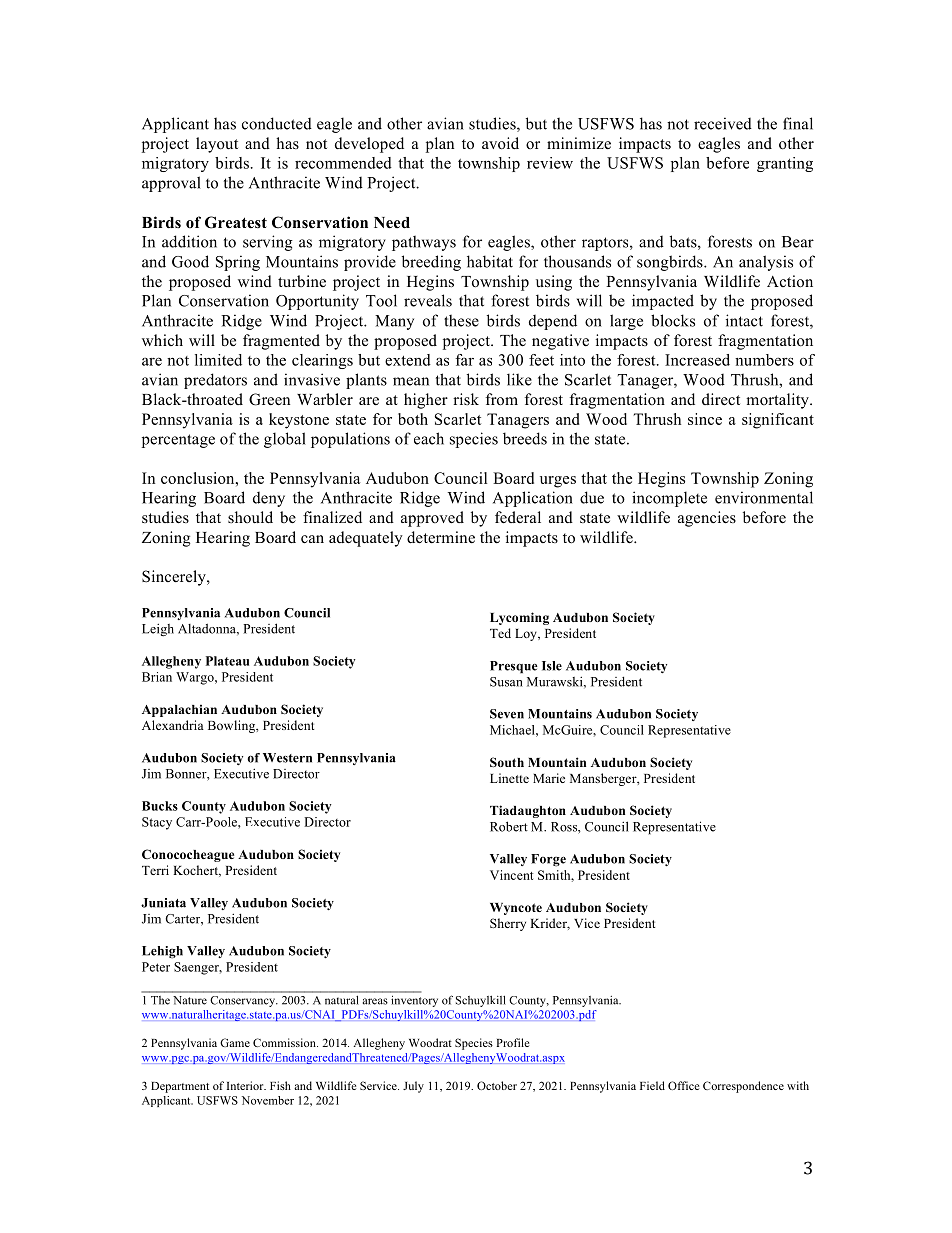  What do you see at coordinates (500, 143) in the page?
I see `avoid` at bounding box center [500, 143].
